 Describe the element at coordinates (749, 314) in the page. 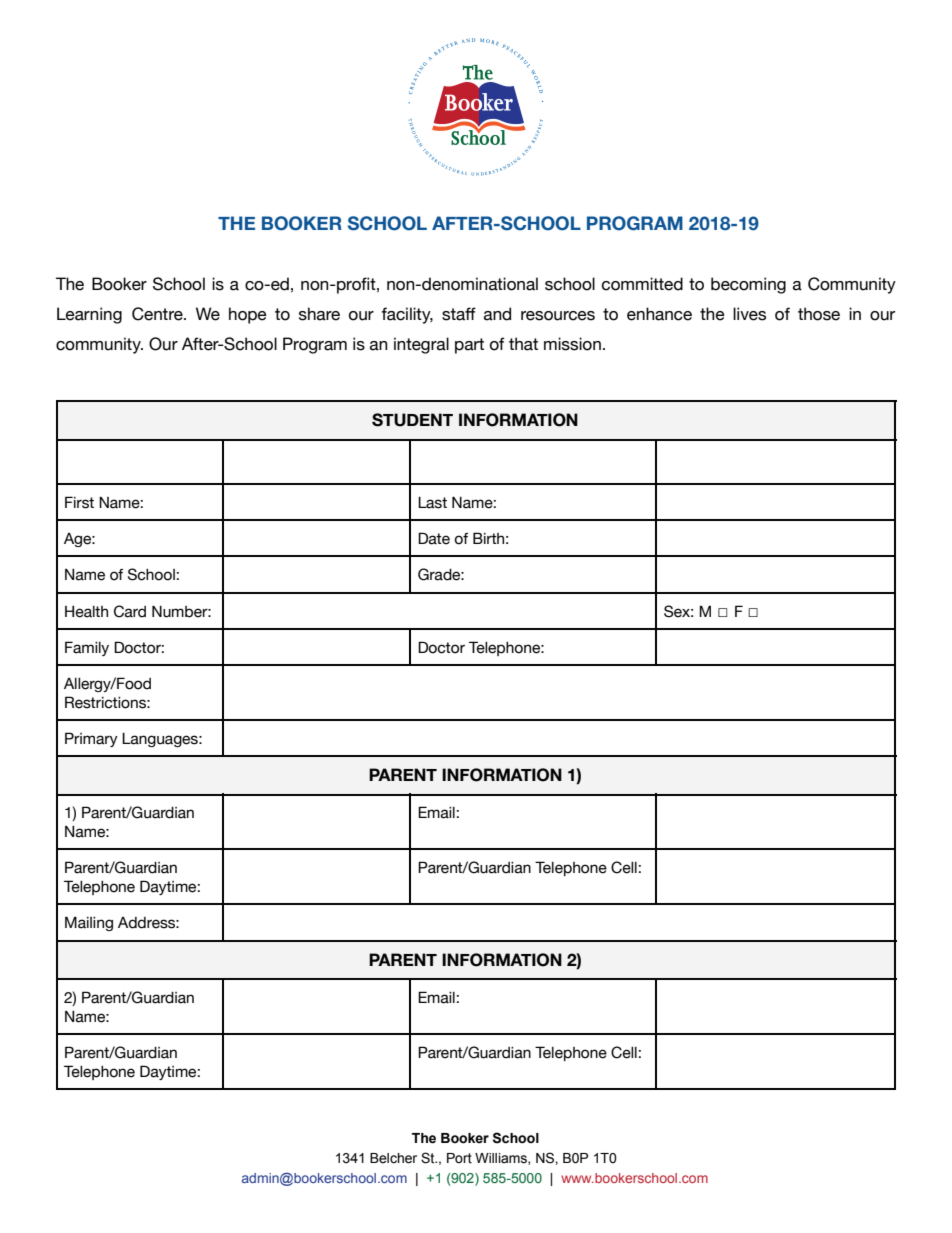

I see `lives` at that location.
